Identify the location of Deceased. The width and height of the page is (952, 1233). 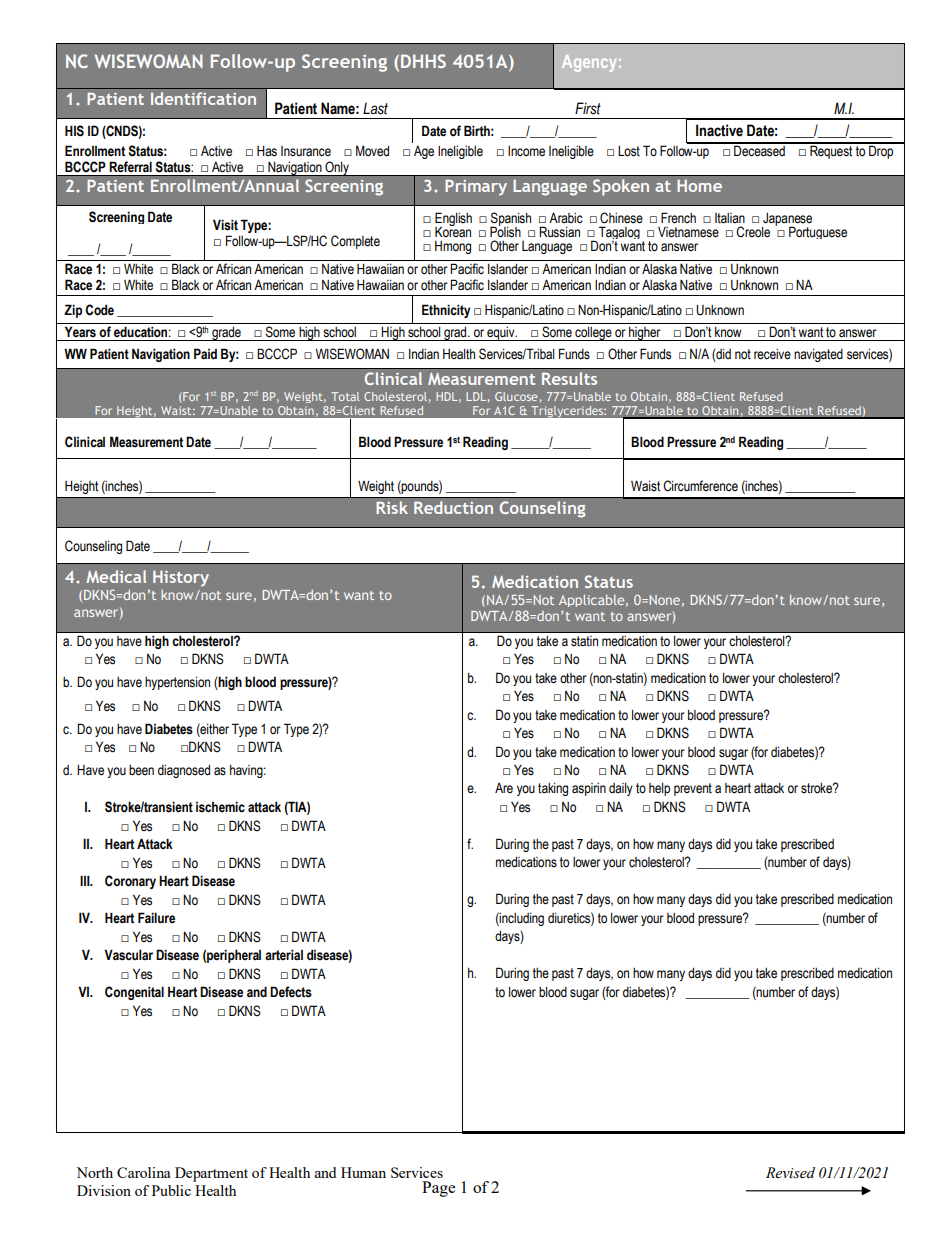
(759, 150).
